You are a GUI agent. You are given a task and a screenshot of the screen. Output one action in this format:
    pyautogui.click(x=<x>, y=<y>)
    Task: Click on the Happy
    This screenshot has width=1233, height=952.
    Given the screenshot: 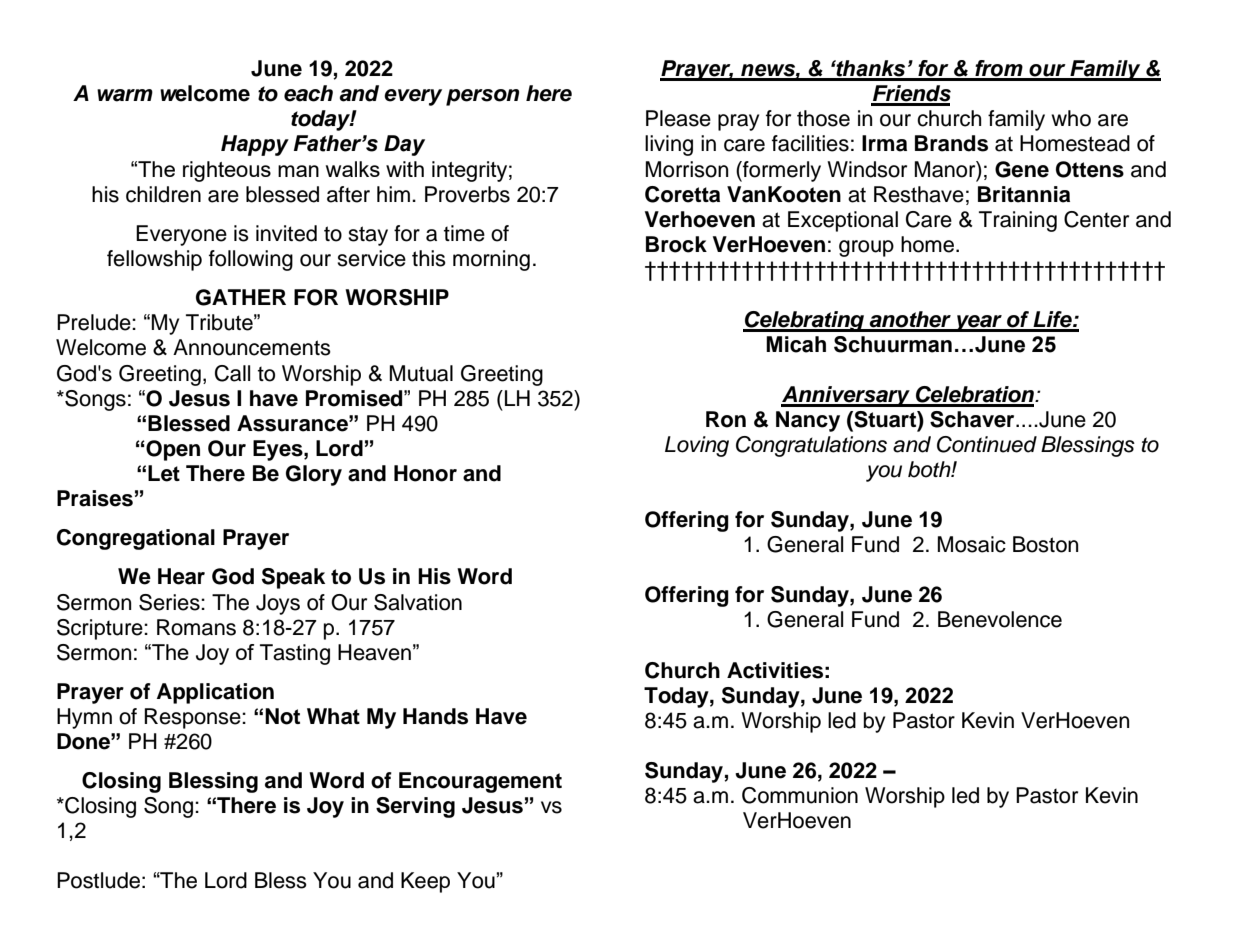 What is the action you would take?
    pyautogui.click(x=255, y=145)
